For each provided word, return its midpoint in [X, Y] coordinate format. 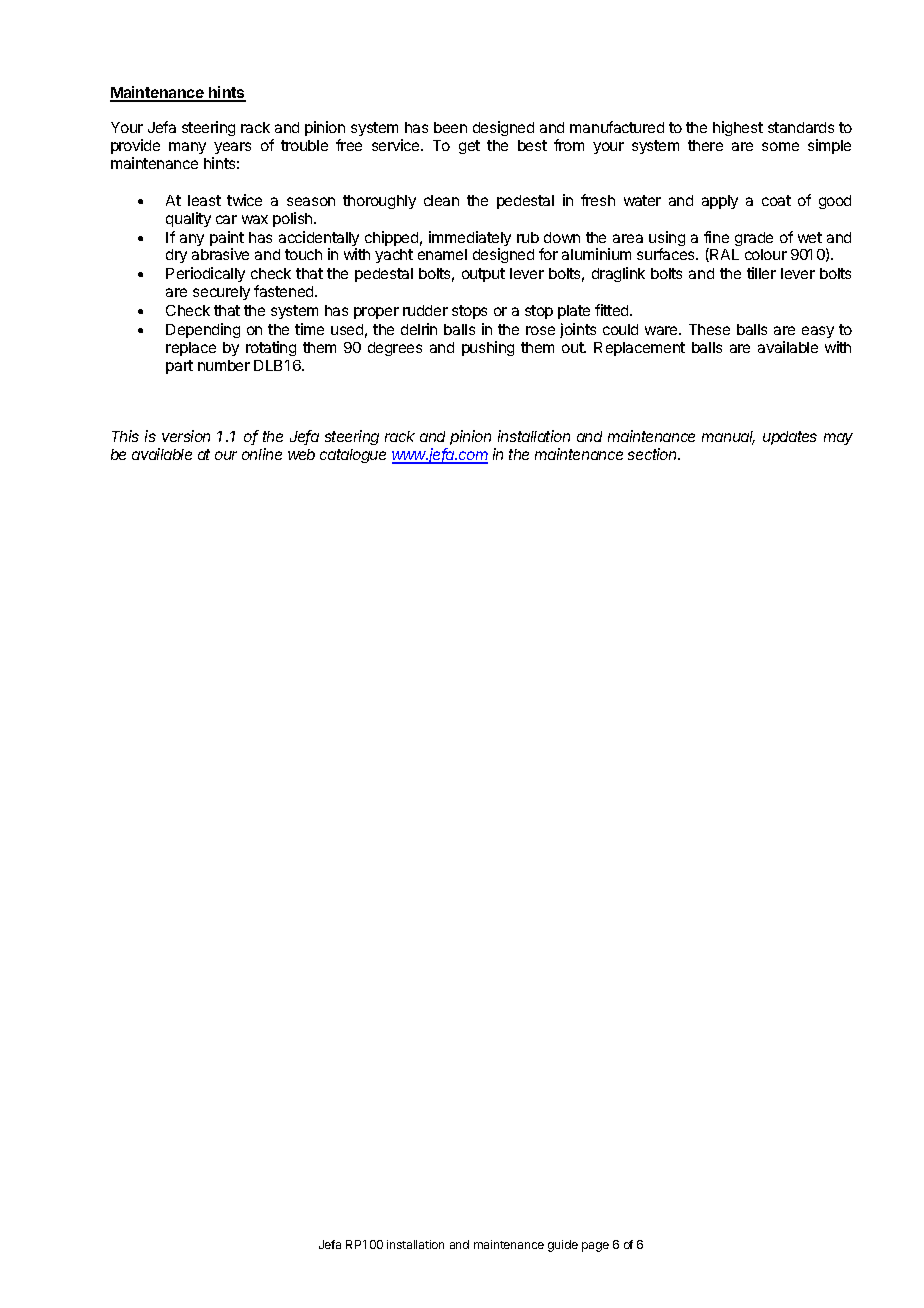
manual [728, 438]
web [301, 454]
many [187, 148]
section [654, 454]
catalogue [353, 456]
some [780, 146]
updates [790, 438]
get [469, 147]
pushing [488, 348]
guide [563, 1246]
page [595, 1247]
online [262, 454]
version [186, 436]
